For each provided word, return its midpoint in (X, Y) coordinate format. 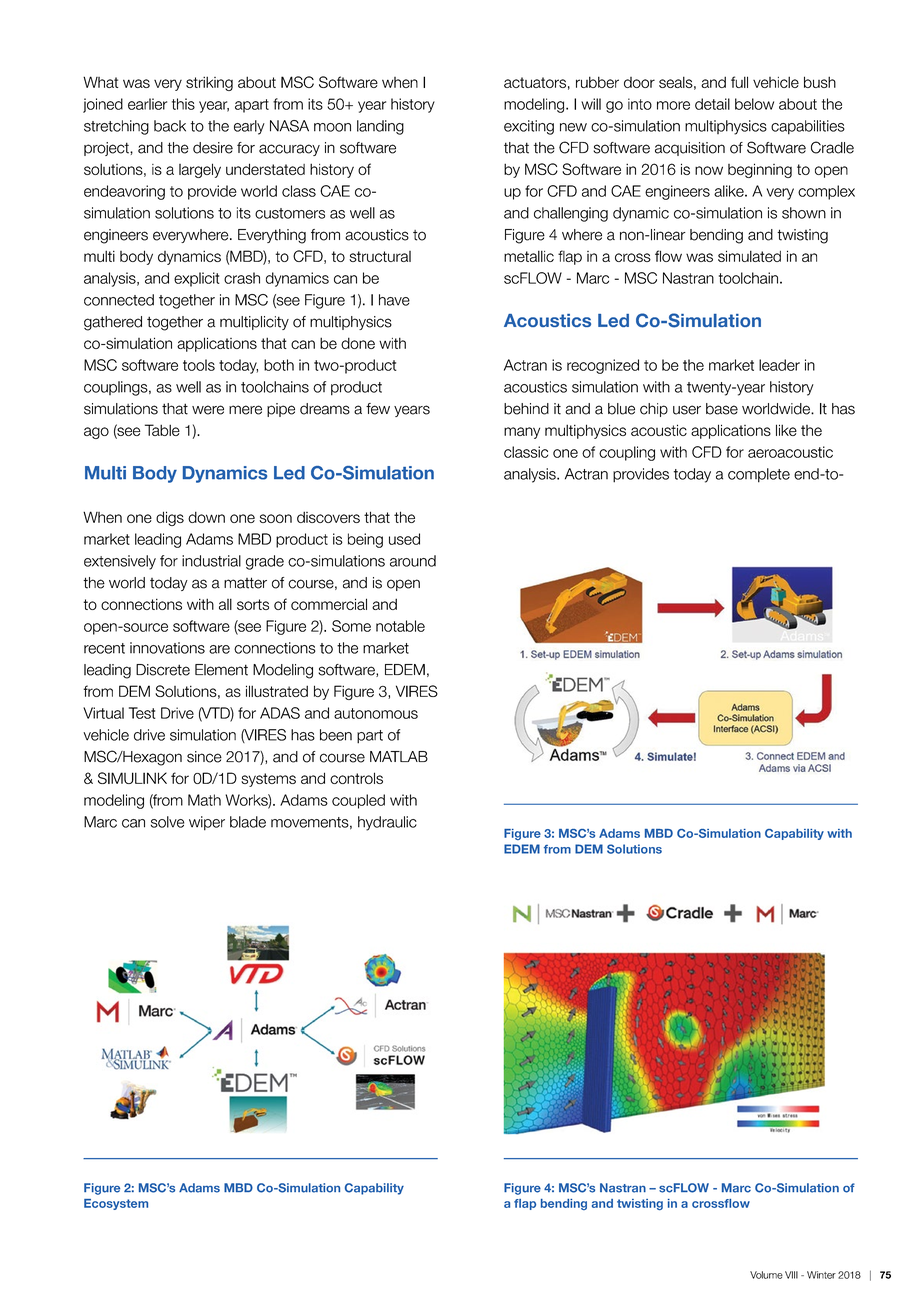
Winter (821, 1275)
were (208, 410)
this (183, 104)
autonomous (376, 713)
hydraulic (387, 823)
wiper (207, 823)
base (722, 409)
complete (759, 475)
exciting (529, 127)
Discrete (163, 670)
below (754, 104)
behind (526, 409)
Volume (766, 1275)
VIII (791, 1275)
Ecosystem (116, 1204)
